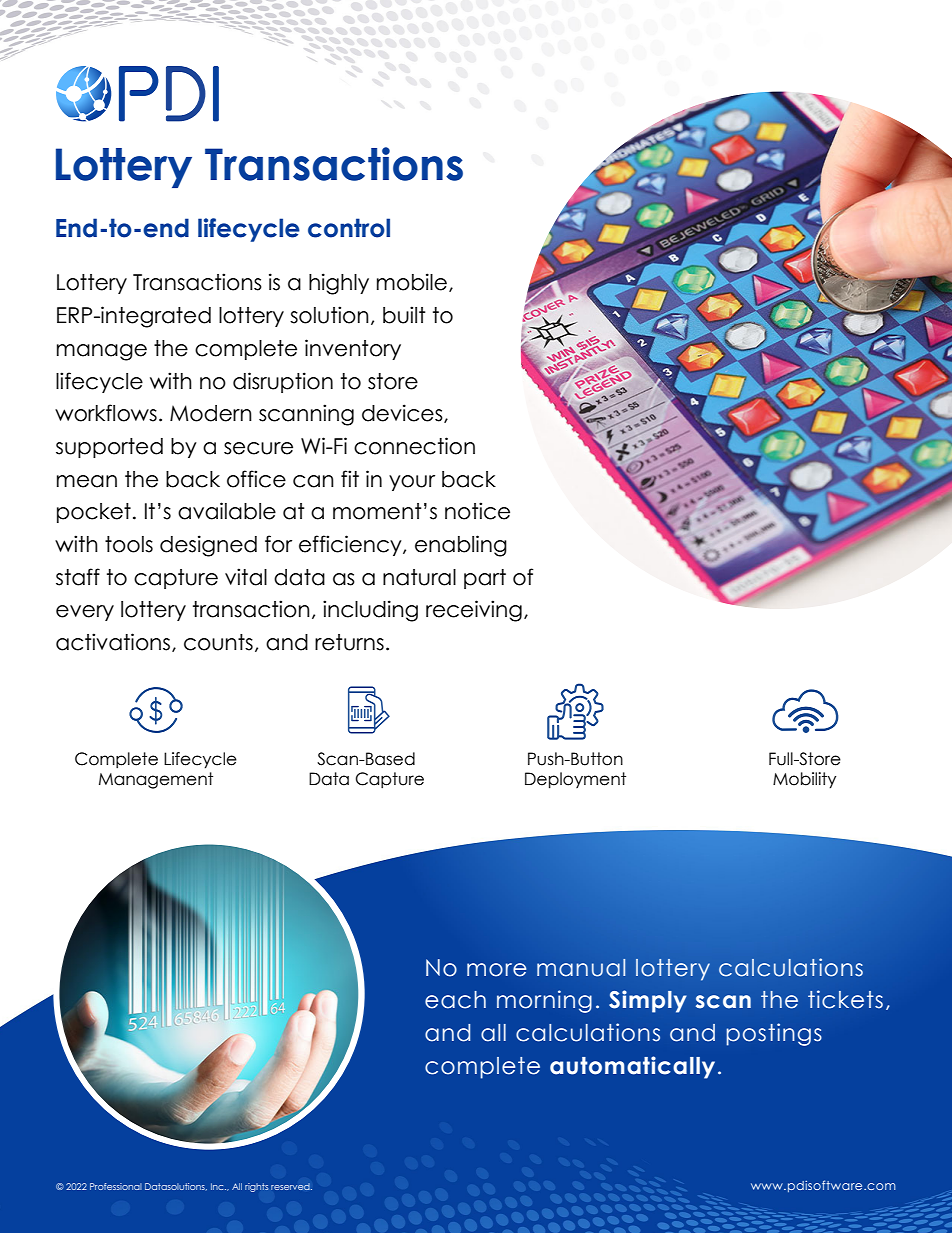  I want to click on highly, so click(339, 284).
